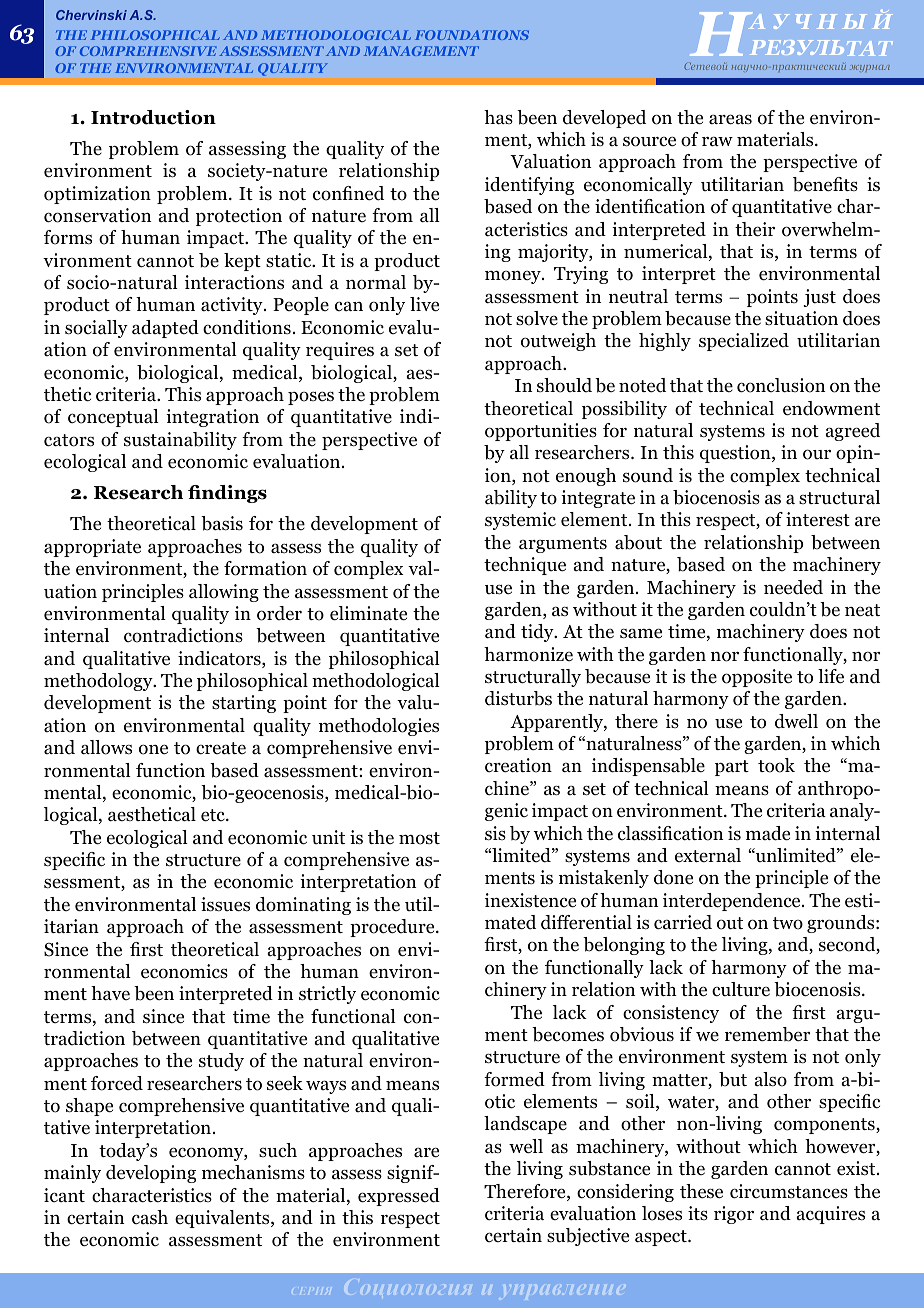 The image size is (924, 1308). What do you see at coordinates (518, 698) in the image?
I see `disturbs` at bounding box center [518, 698].
